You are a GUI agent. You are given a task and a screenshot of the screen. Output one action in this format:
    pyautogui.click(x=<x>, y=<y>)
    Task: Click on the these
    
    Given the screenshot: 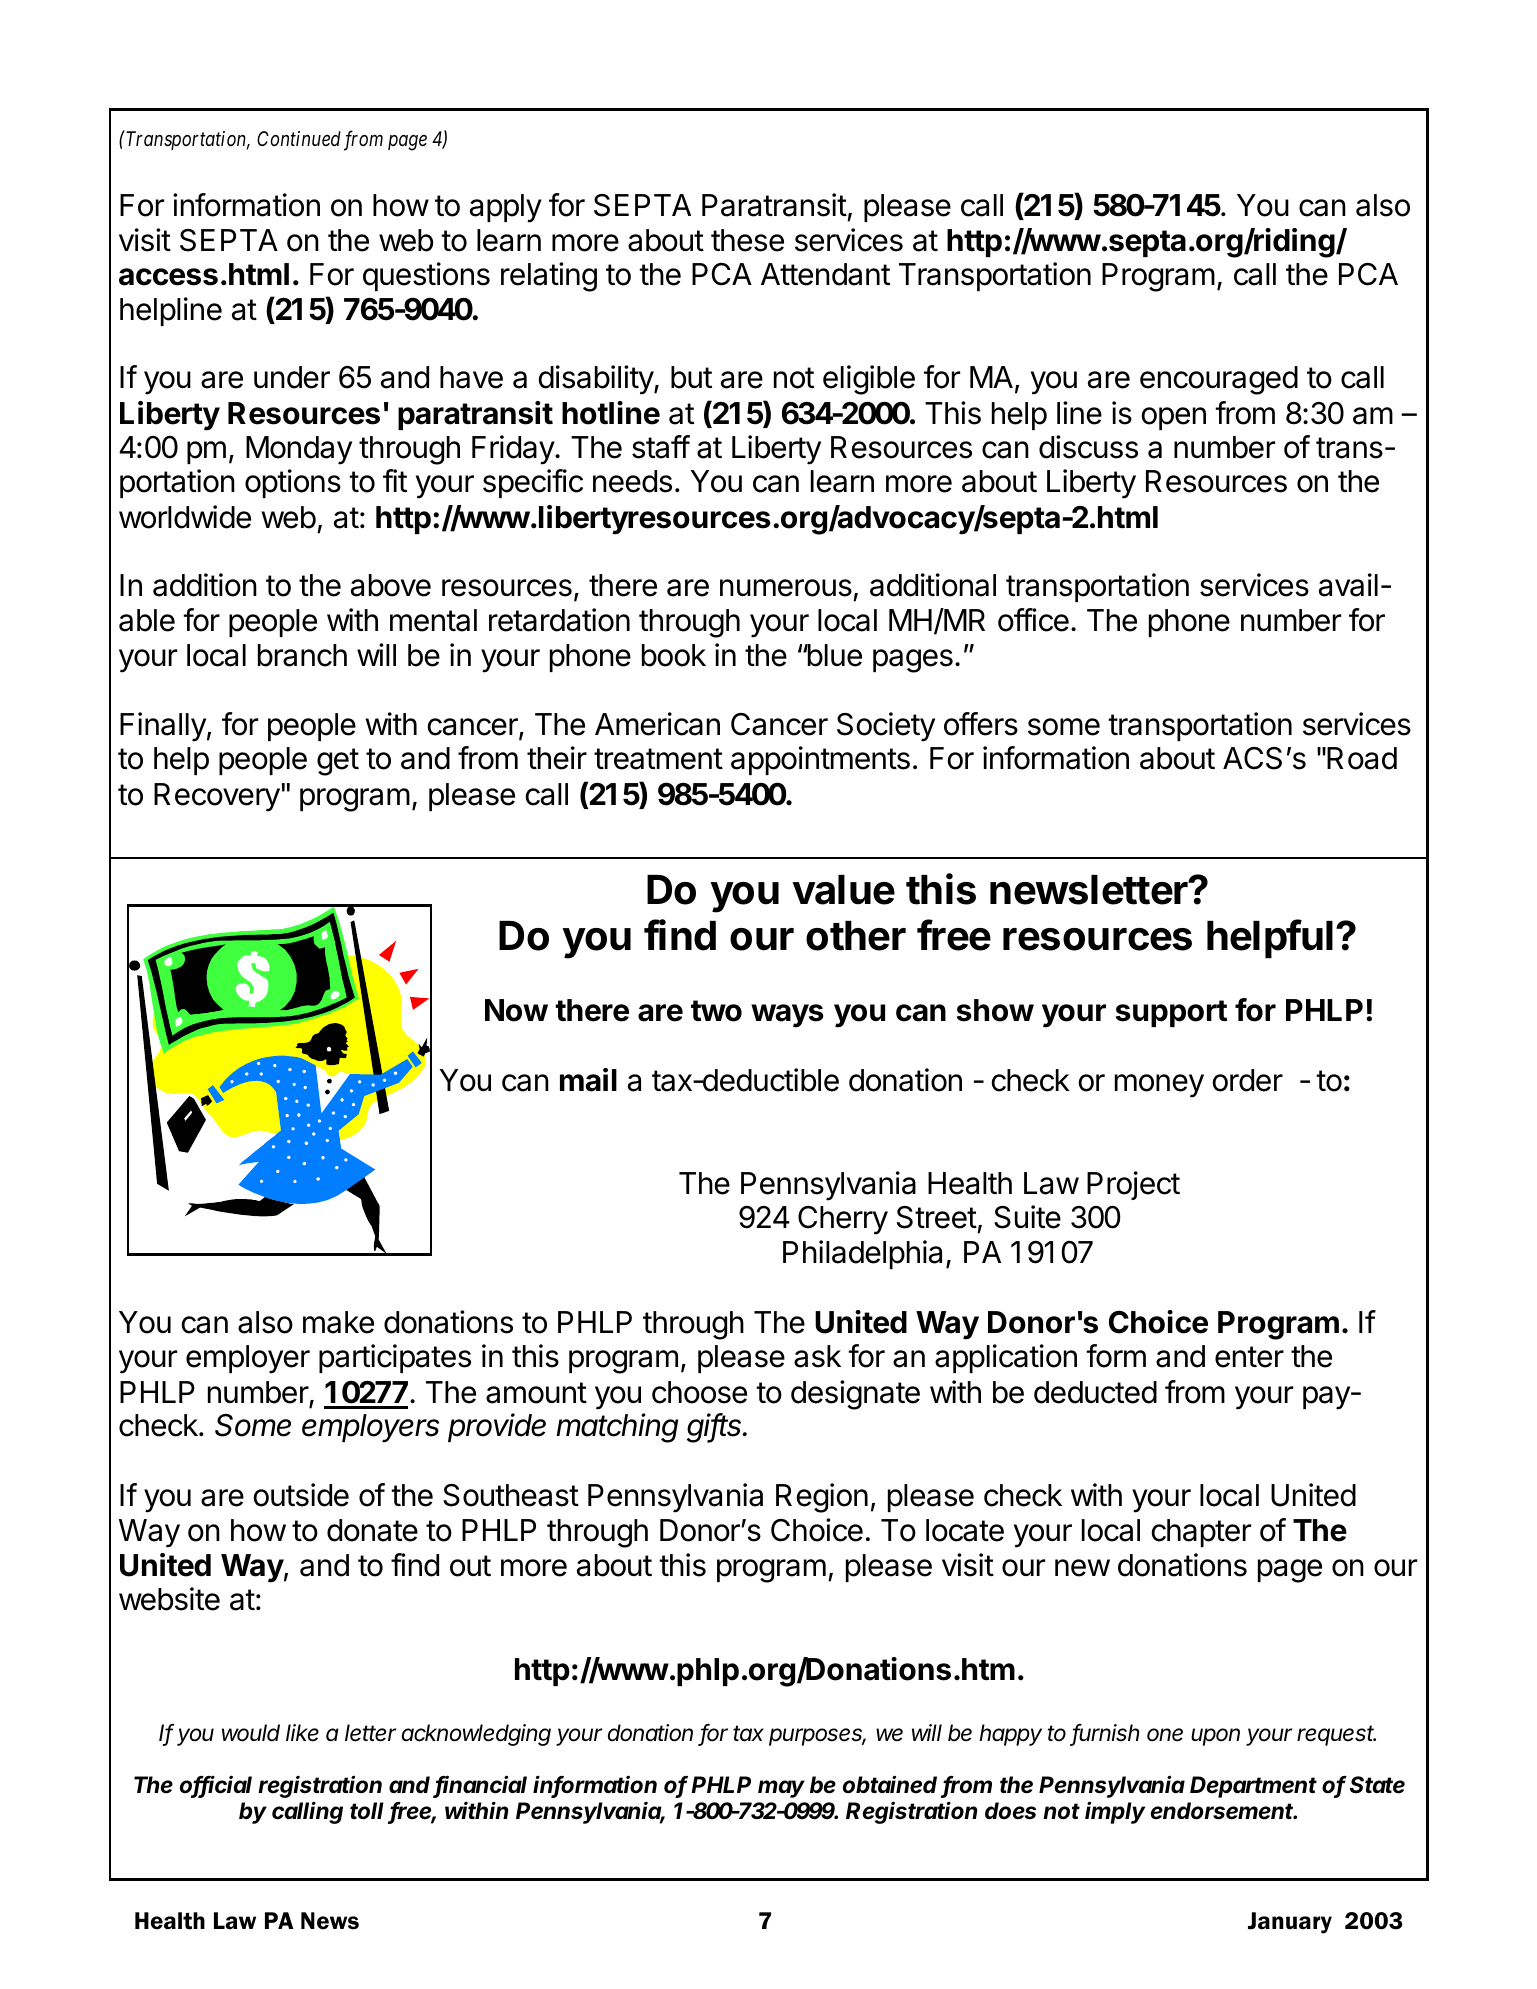 What is the action you would take?
    pyautogui.click(x=747, y=240)
